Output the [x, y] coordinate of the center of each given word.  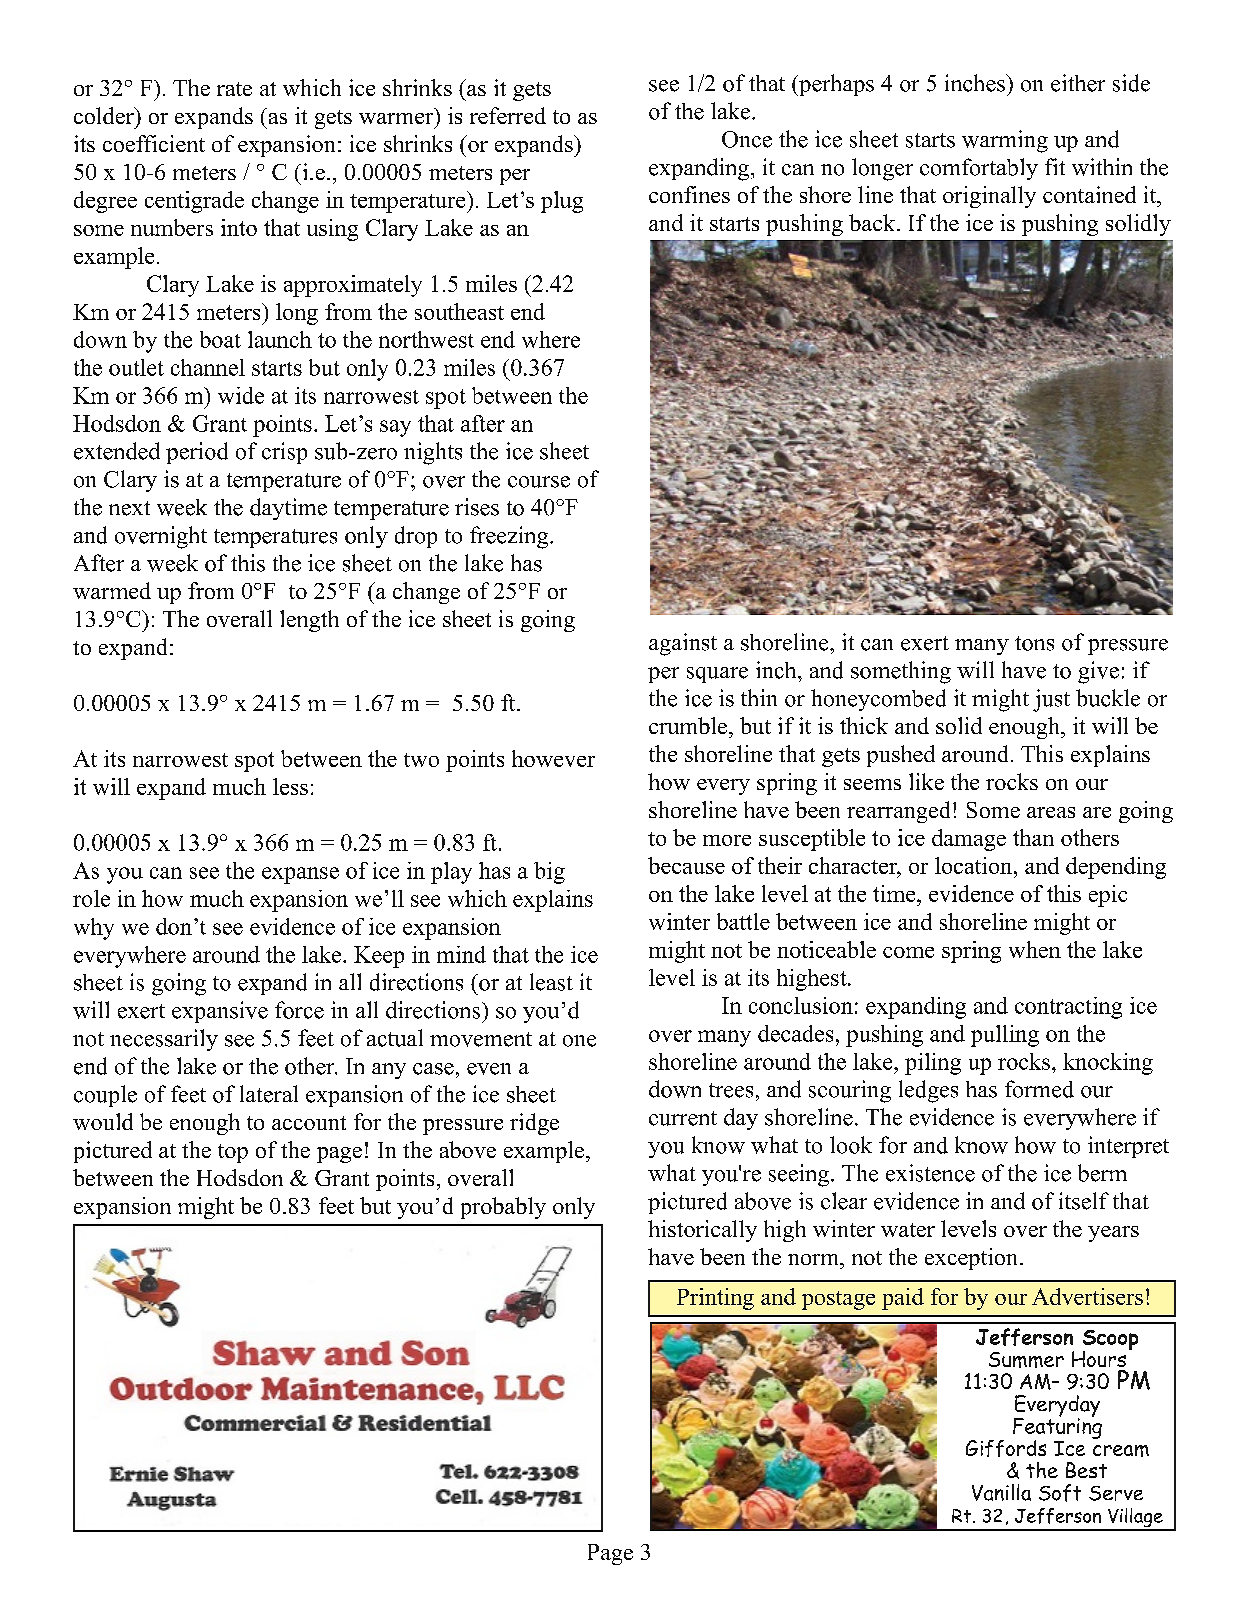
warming [1005, 141]
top [233, 1153]
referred [508, 115]
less [290, 786]
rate [234, 89]
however [553, 758]
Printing [715, 1299]
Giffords [1006, 1448]
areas [1051, 812]
